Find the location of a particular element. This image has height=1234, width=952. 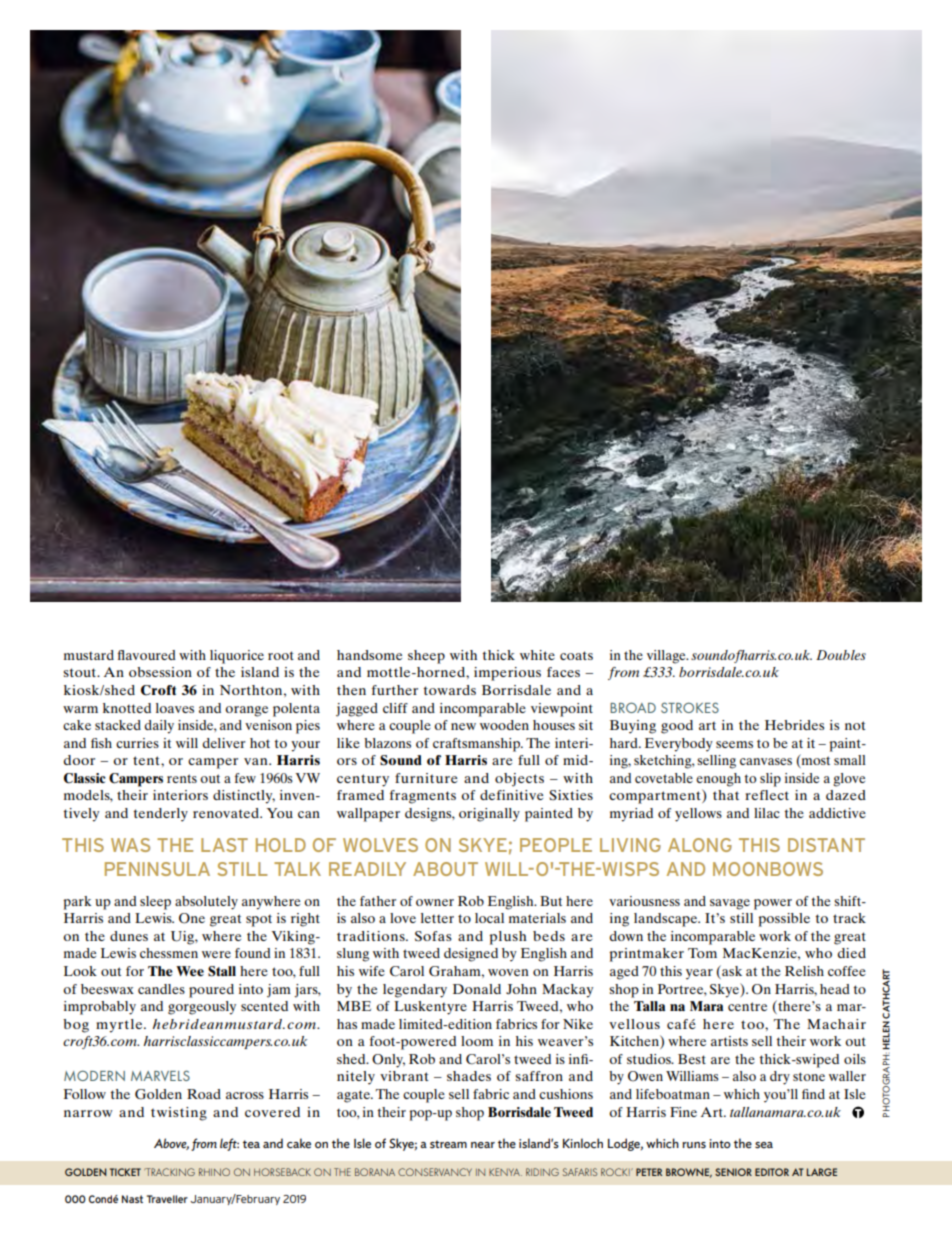

obsession is located at coordinates (160, 672).
